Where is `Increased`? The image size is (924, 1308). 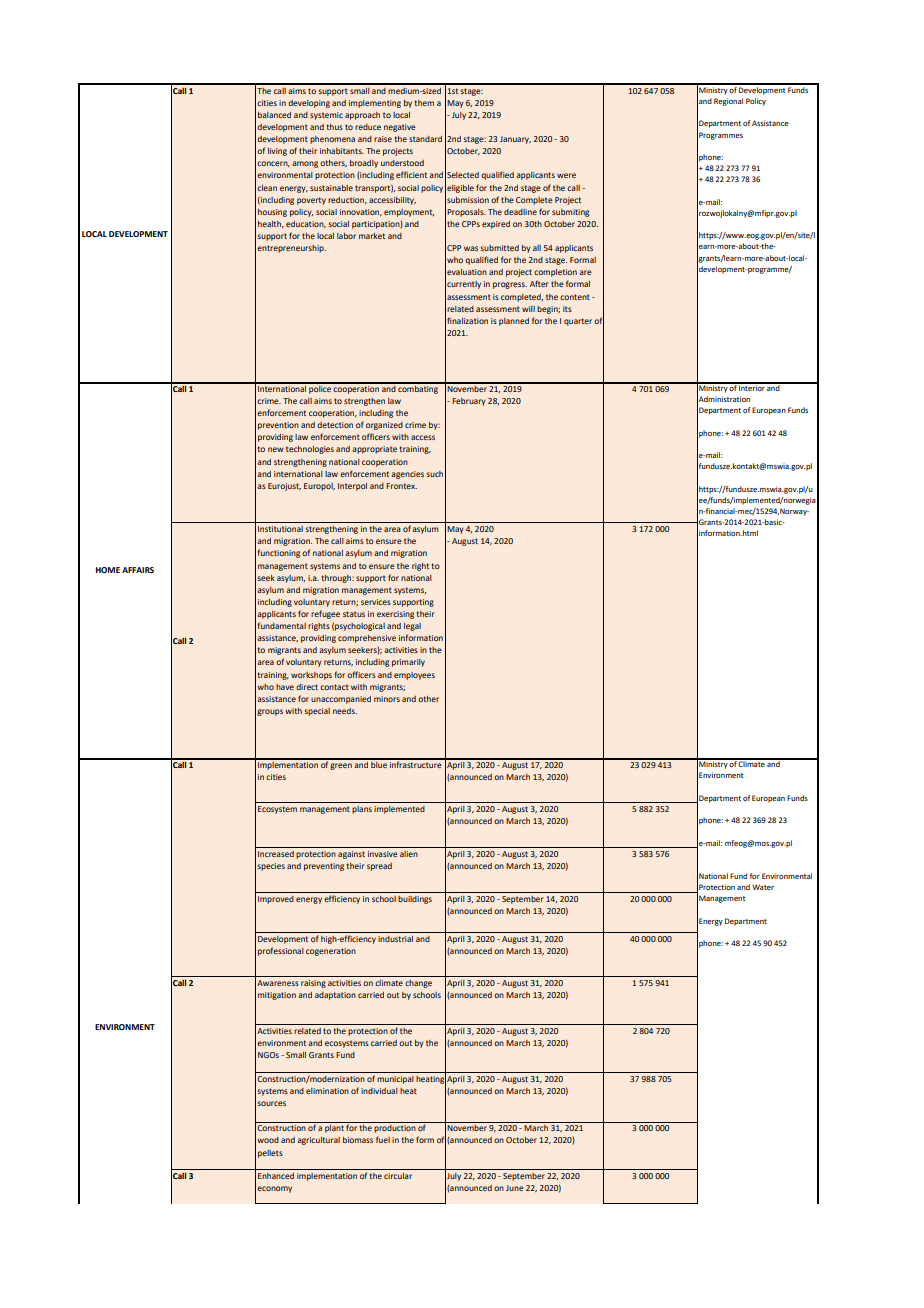 Increased is located at coordinates (276, 854).
